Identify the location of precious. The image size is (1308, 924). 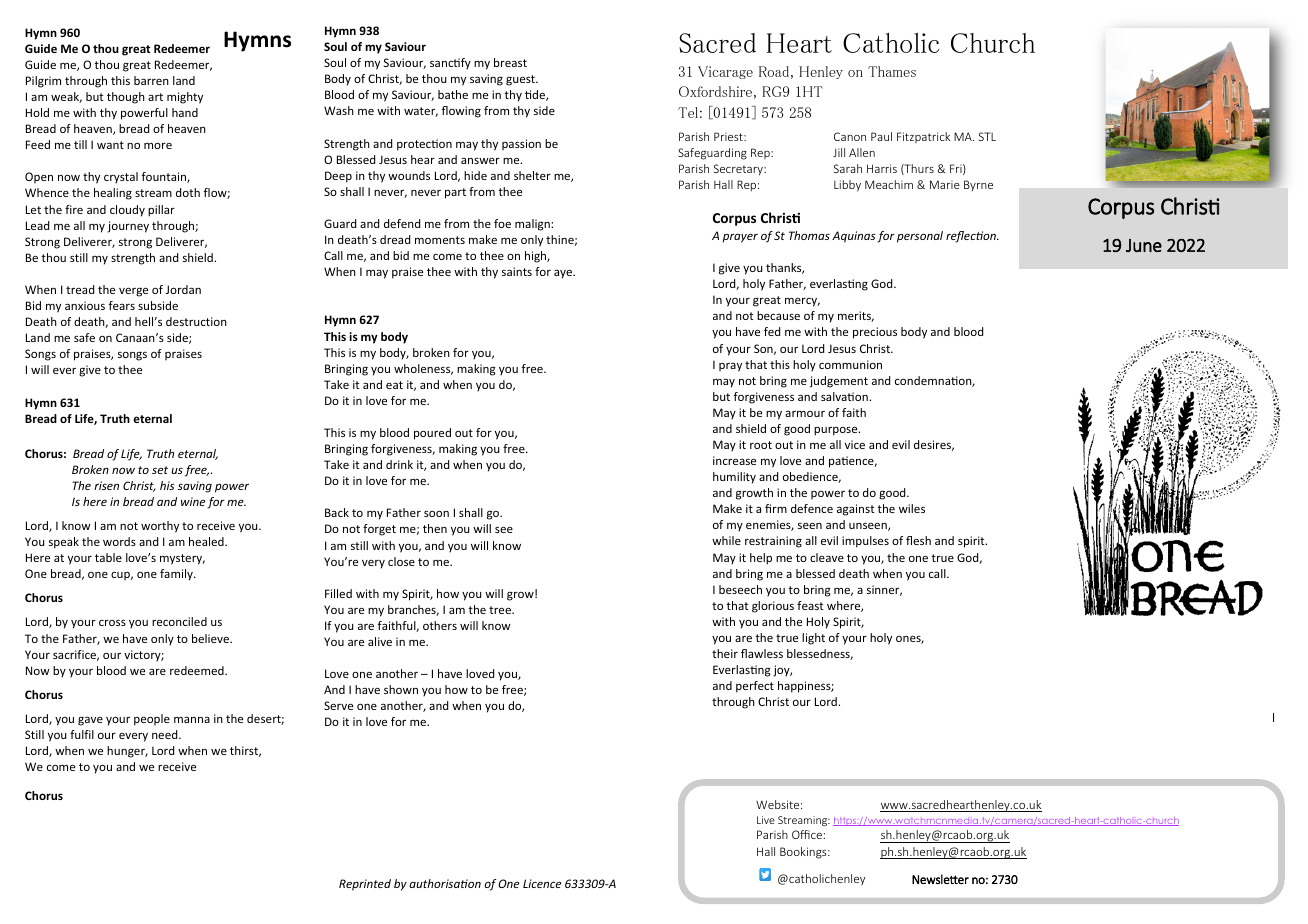
(875, 333).
